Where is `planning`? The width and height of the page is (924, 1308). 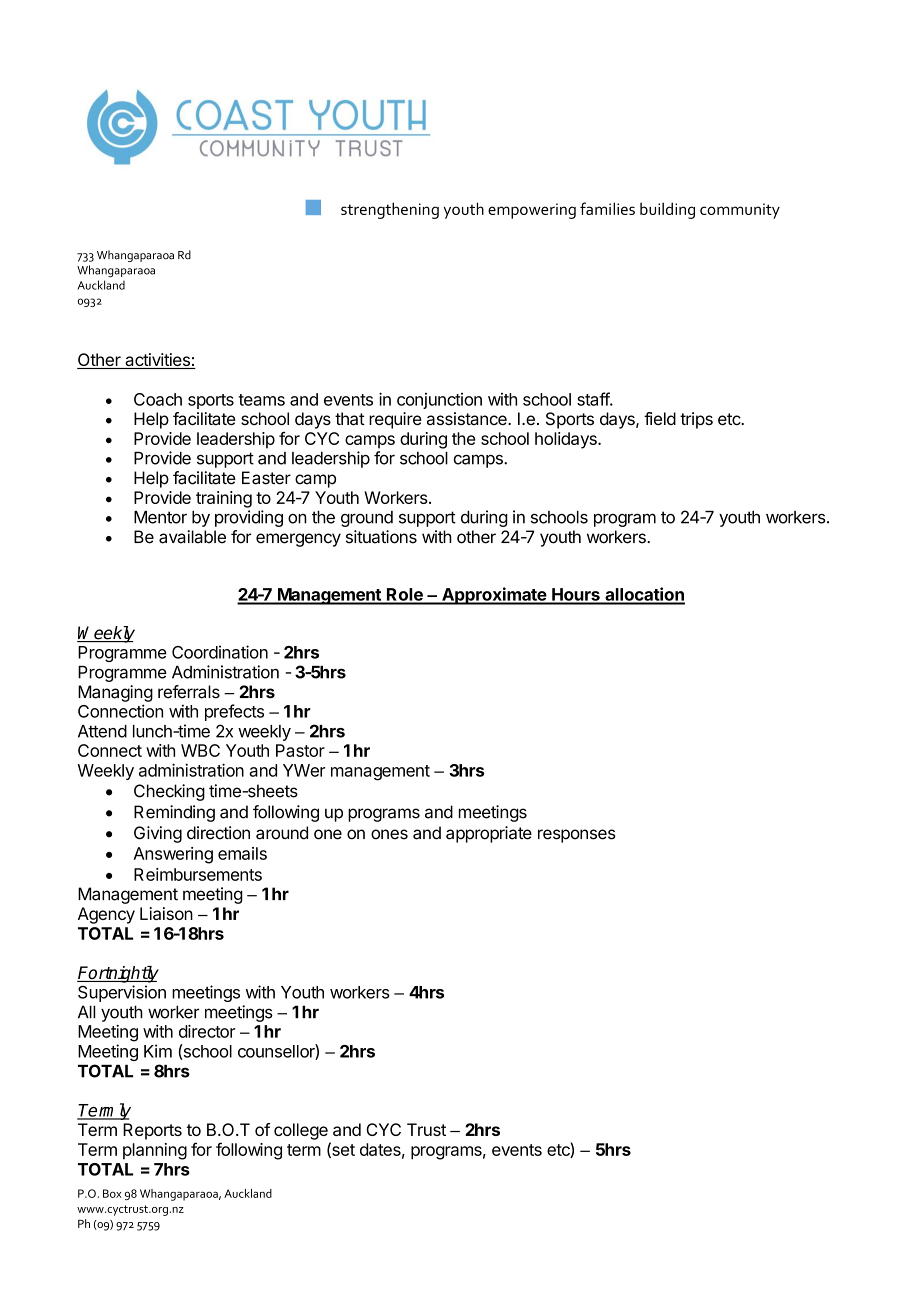 planning is located at coordinates (155, 1151).
